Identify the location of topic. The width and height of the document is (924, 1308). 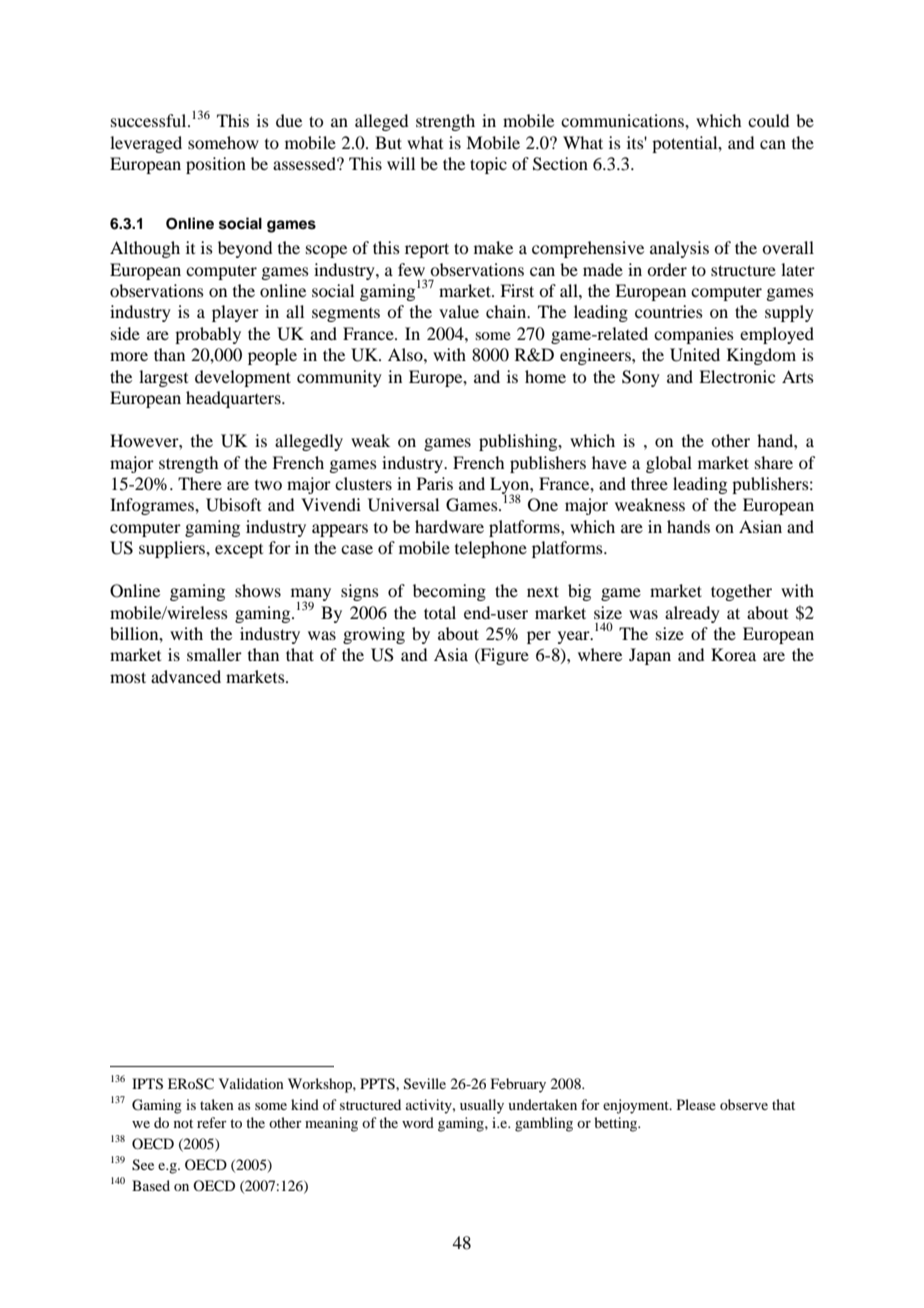
(488, 165).
